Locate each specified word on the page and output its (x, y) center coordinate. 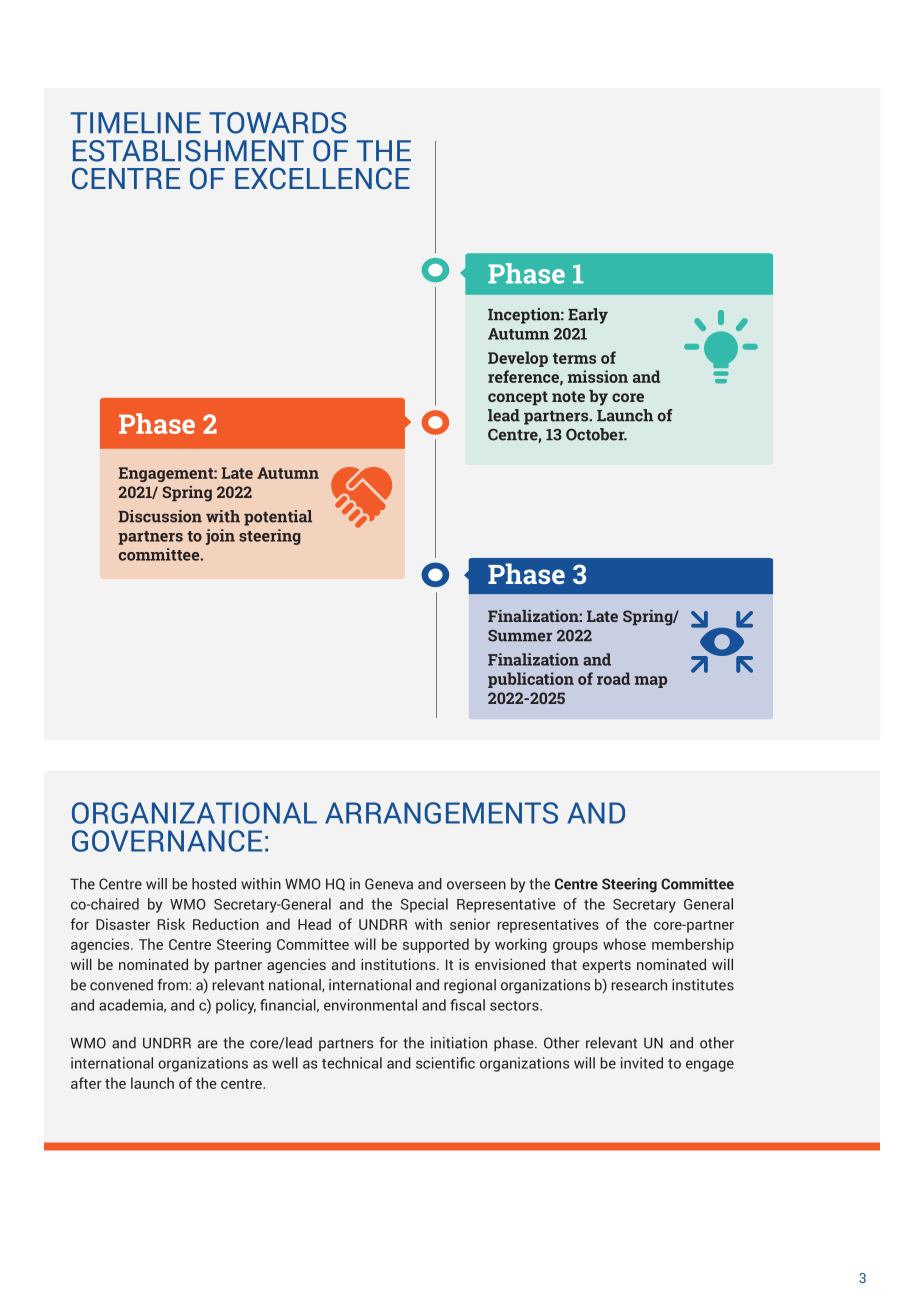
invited (642, 1063)
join (220, 537)
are (207, 1044)
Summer (520, 636)
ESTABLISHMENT (188, 151)
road (613, 678)
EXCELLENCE (322, 178)
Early (588, 316)
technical (352, 1063)
